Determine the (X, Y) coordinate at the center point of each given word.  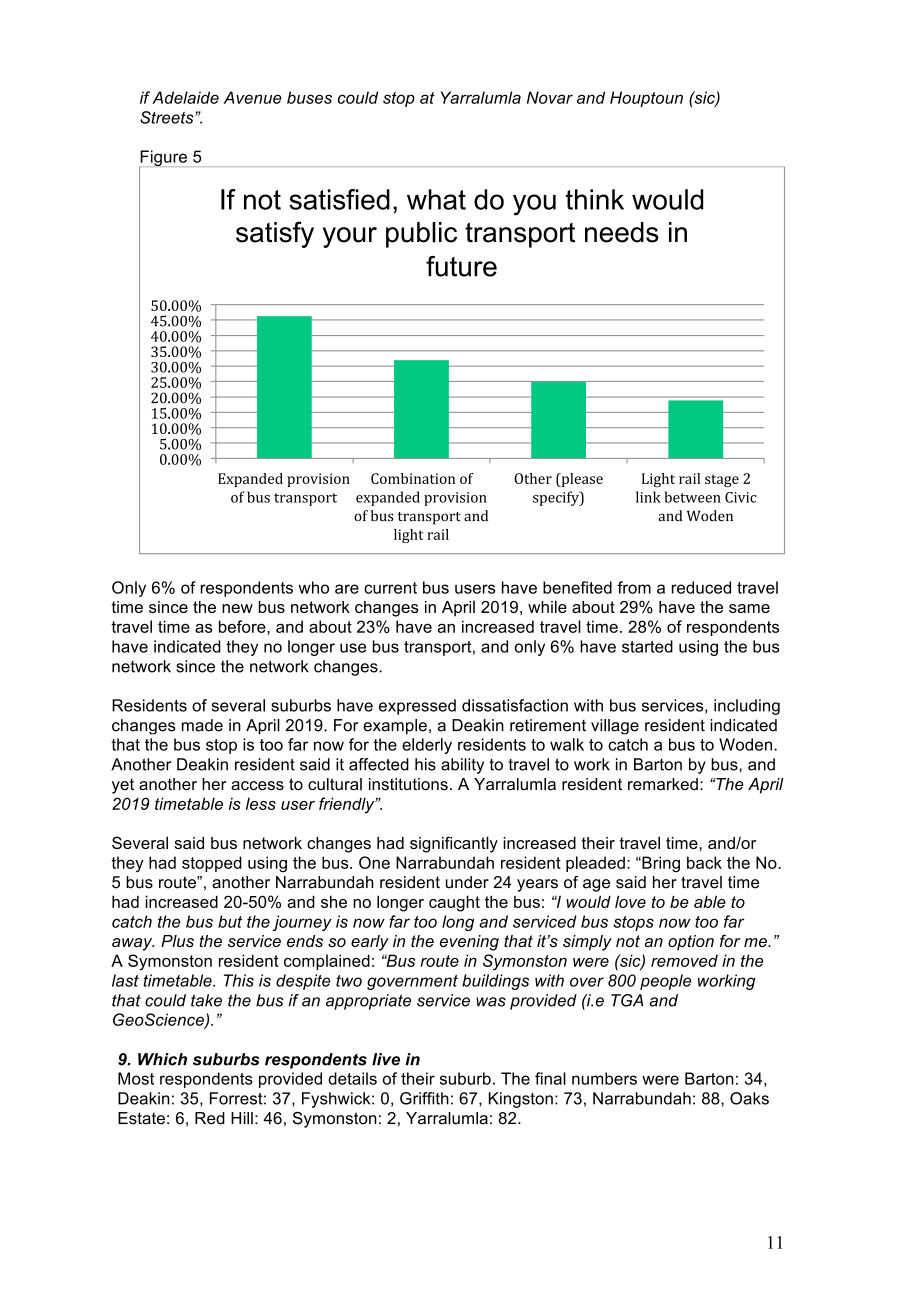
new (237, 608)
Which (162, 1059)
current (390, 588)
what (436, 199)
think (595, 199)
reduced (701, 587)
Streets (168, 117)
